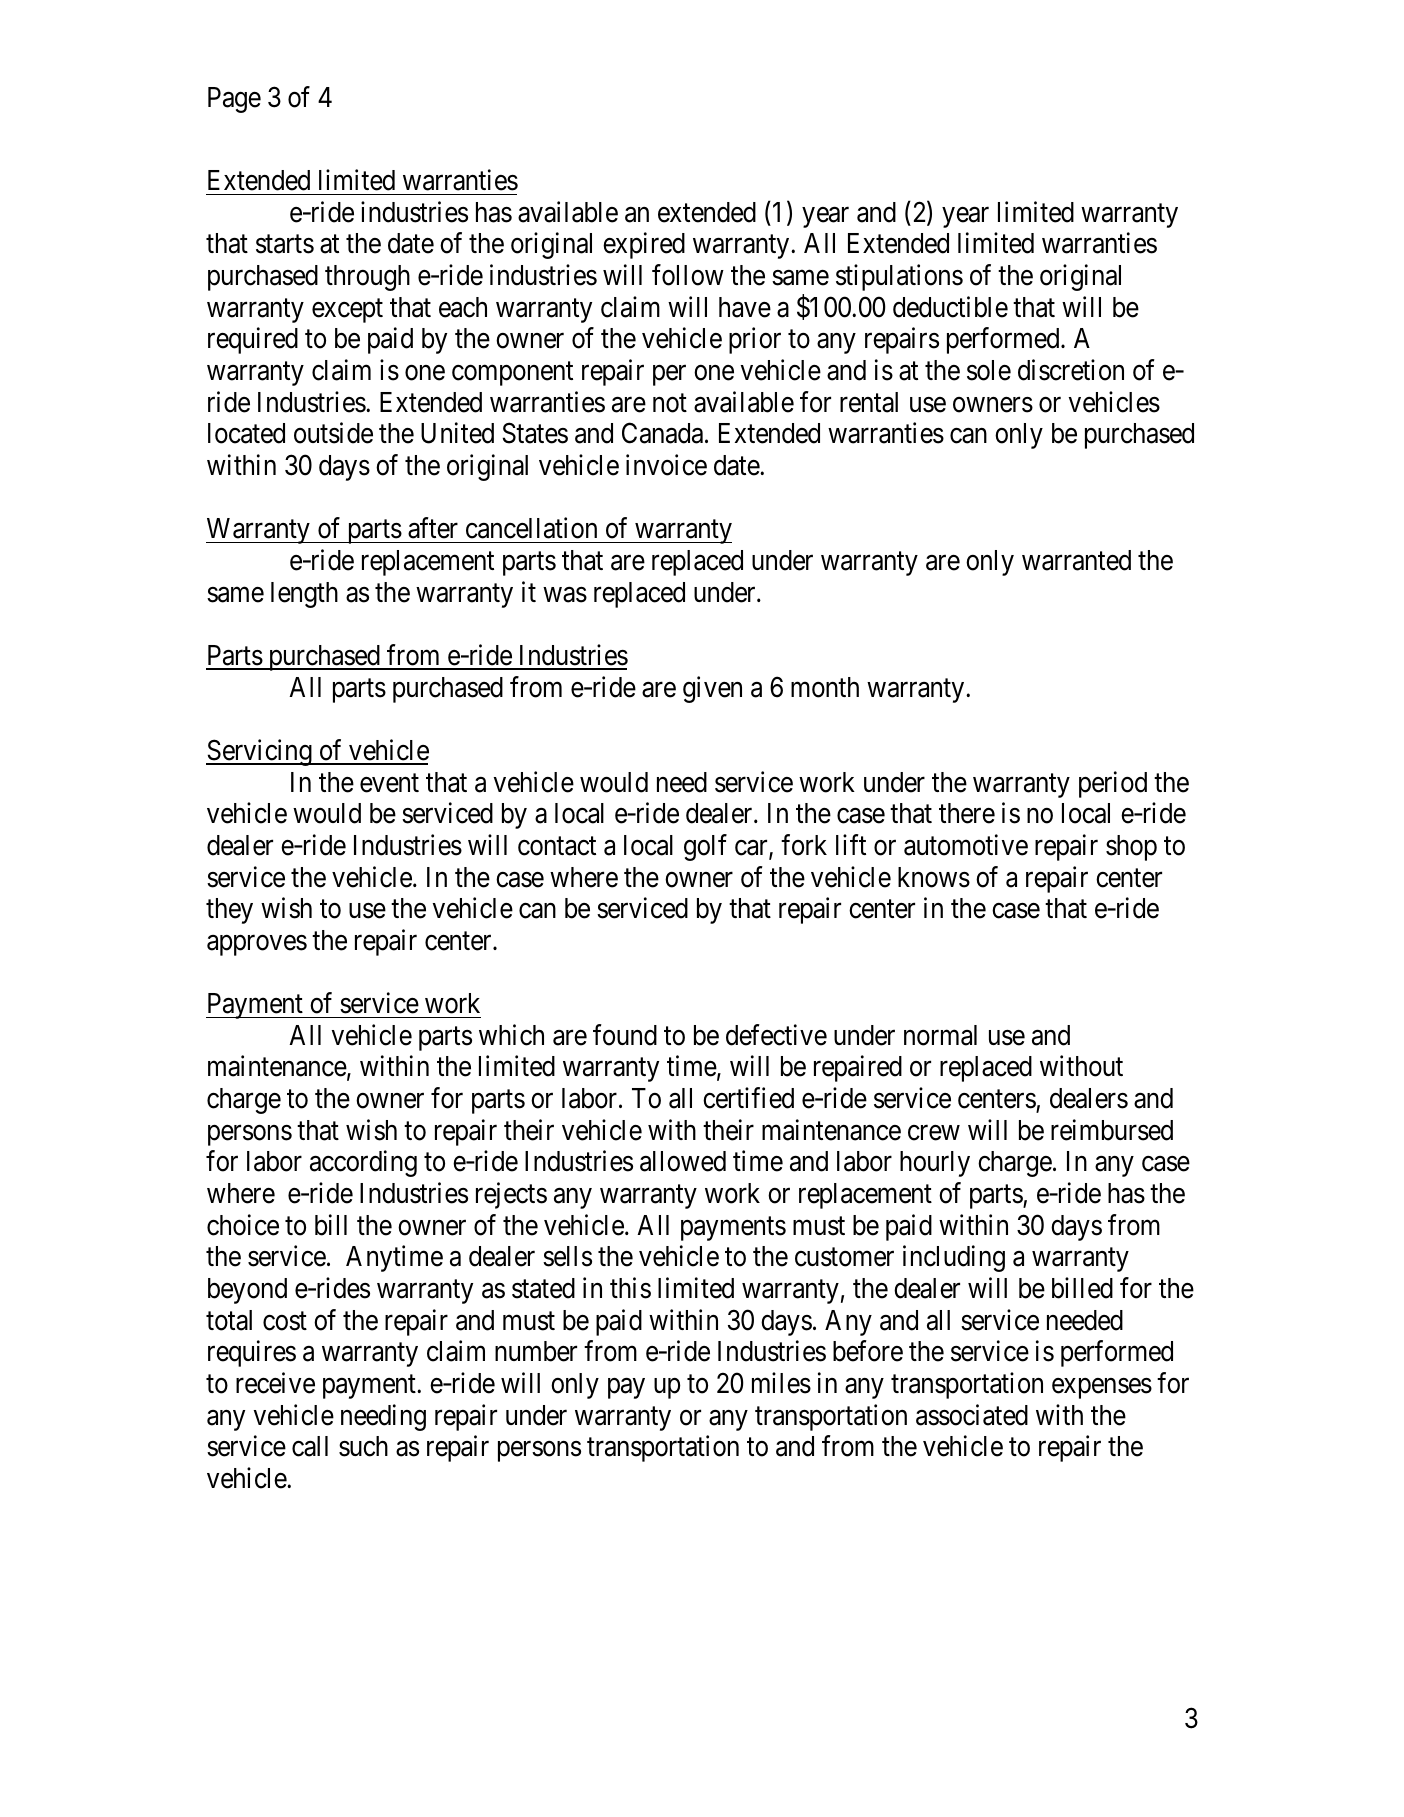  What do you see at coordinates (666, 465) in the image?
I see `invoice` at bounding box center [666, 465].
